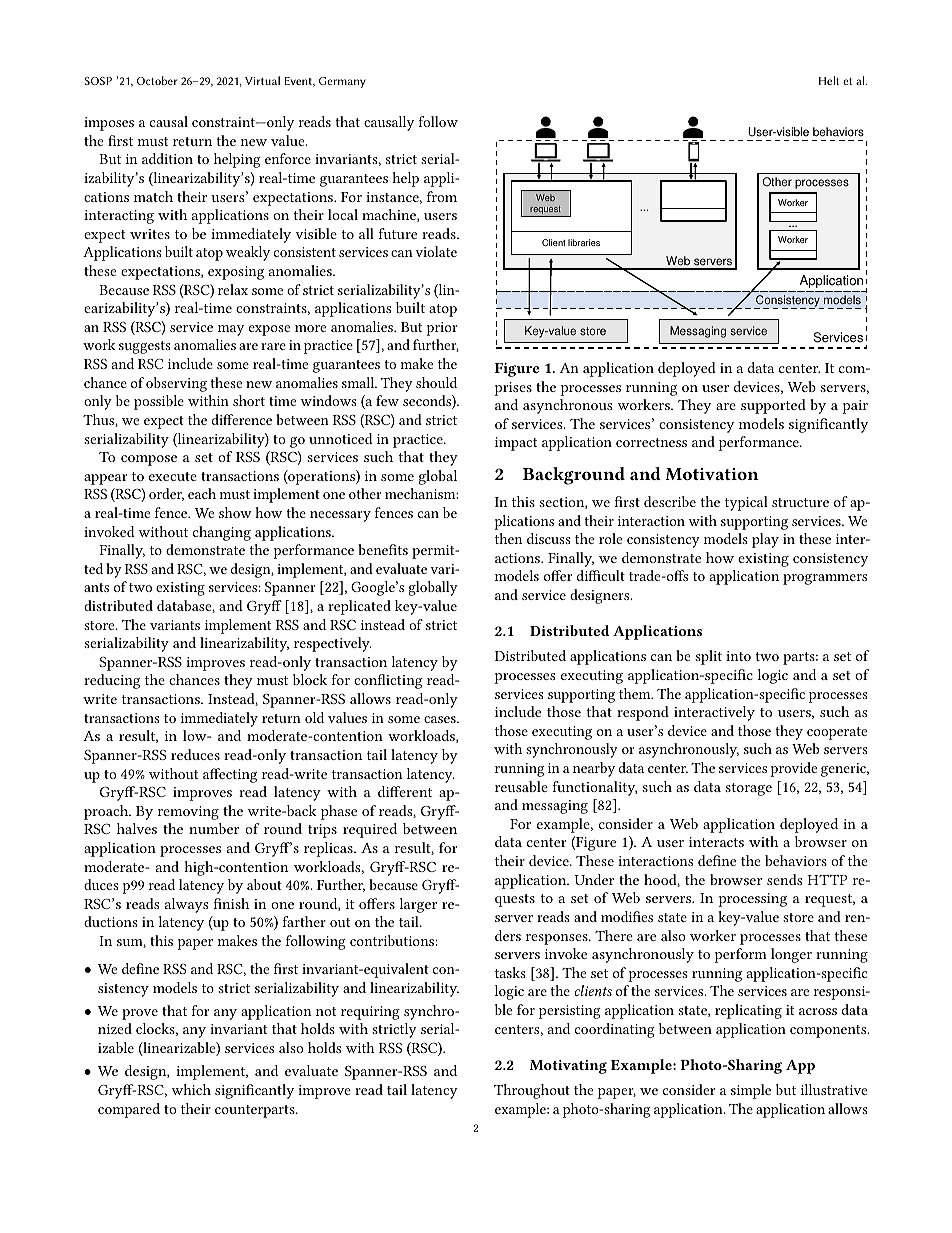  I want to click on affecting, so click(230, 775).
